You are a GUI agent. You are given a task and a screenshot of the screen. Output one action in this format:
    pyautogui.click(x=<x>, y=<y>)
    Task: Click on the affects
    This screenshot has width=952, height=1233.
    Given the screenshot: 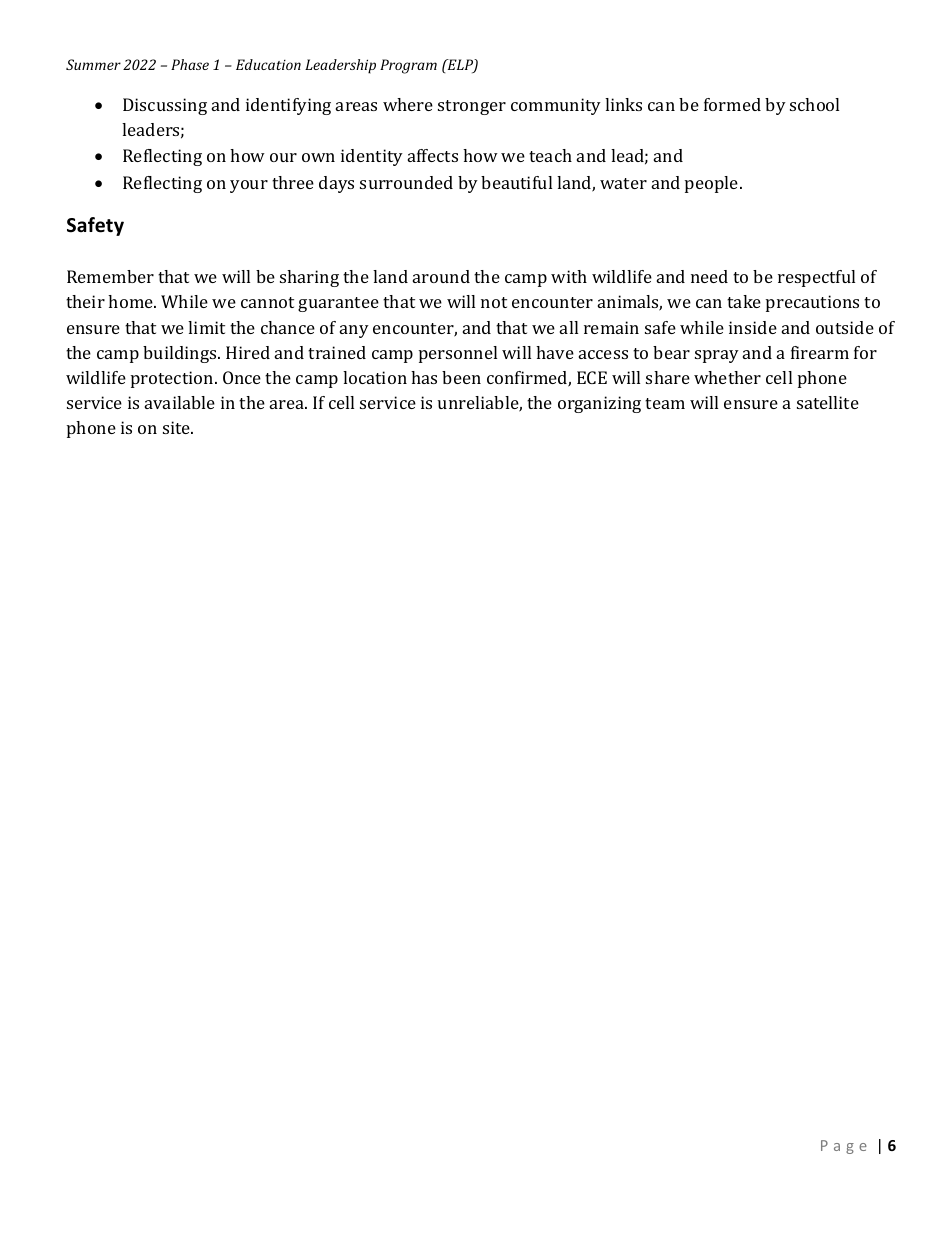 What is the action you would take?
    pyautogui.click(x=433, y=155)
